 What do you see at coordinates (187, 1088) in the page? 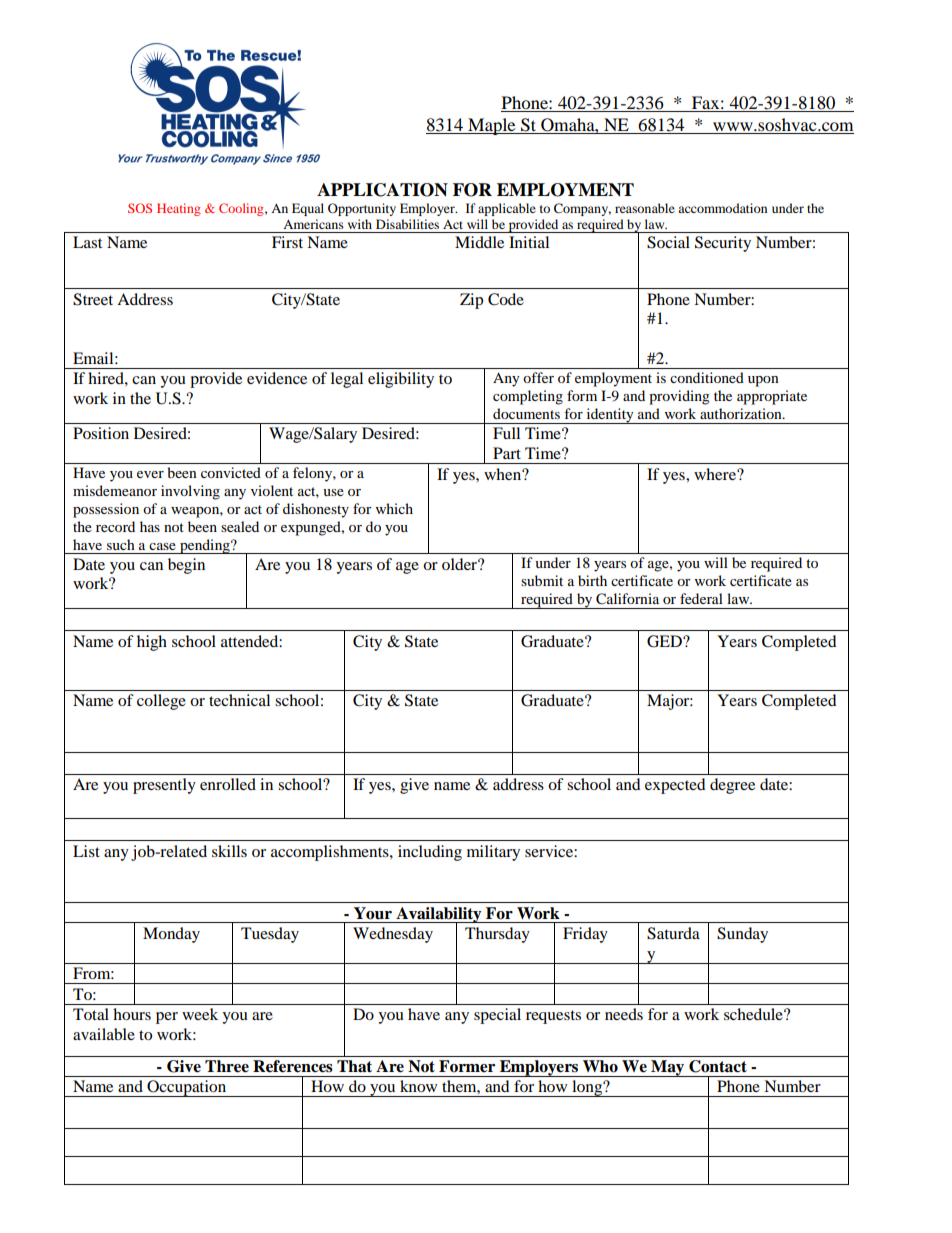
I see `Occupation` at bounding box center [187, 1088].
